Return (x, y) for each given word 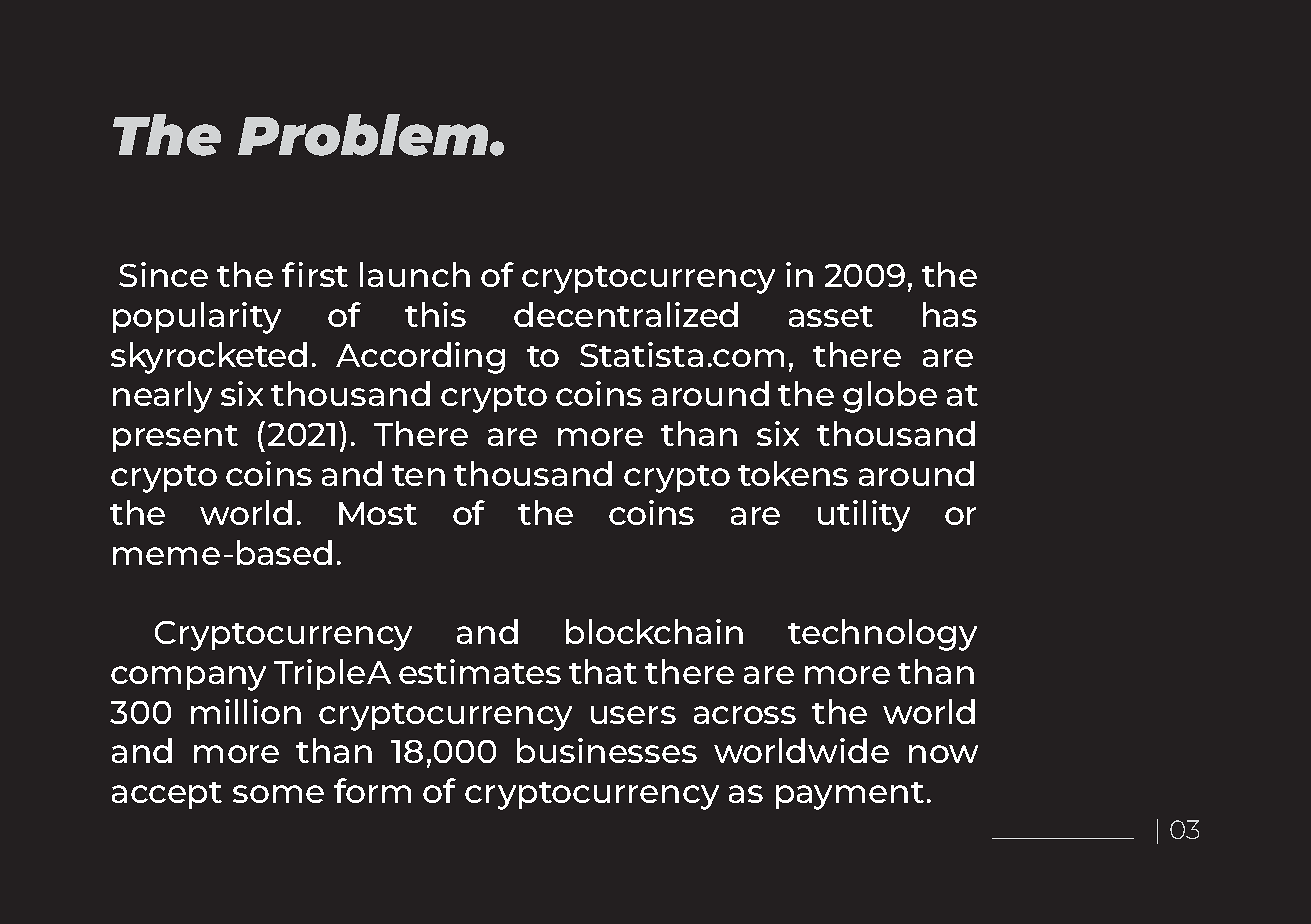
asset (831, 316)
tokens (793, 473)
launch (415, 274)
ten (418, 475)
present (175, 438)
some (278, 794)
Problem (364, 135)
